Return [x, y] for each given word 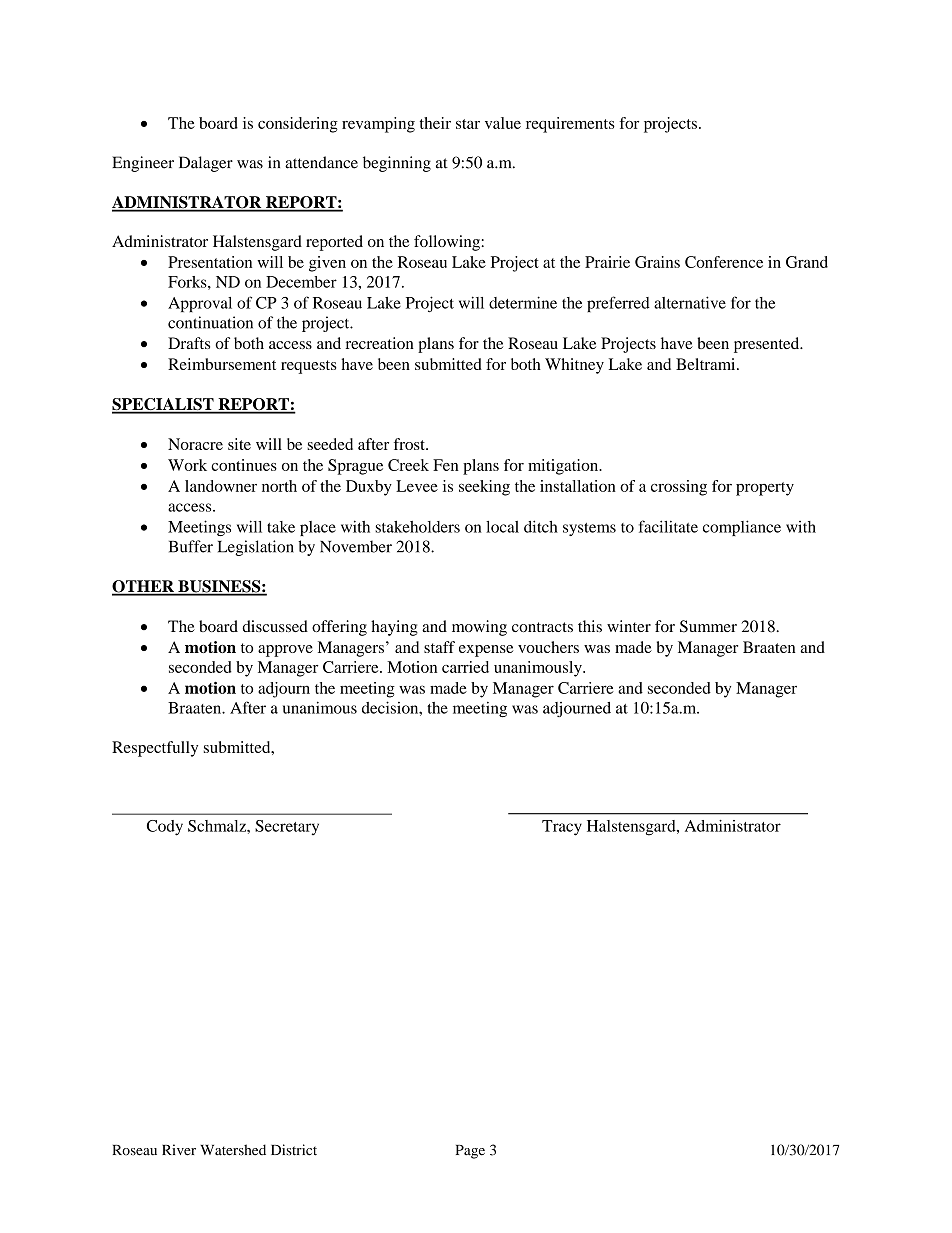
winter [629, 626]
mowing [479, 628]
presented [768, 345]
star [468, 124]
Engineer [143, 164]
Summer [708, 626]
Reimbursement [222, 364]
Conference [724, 262]
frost [410, 444]
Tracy [562, 828]
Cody [165, 828]
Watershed [233, 1150]
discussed [275, 626]
